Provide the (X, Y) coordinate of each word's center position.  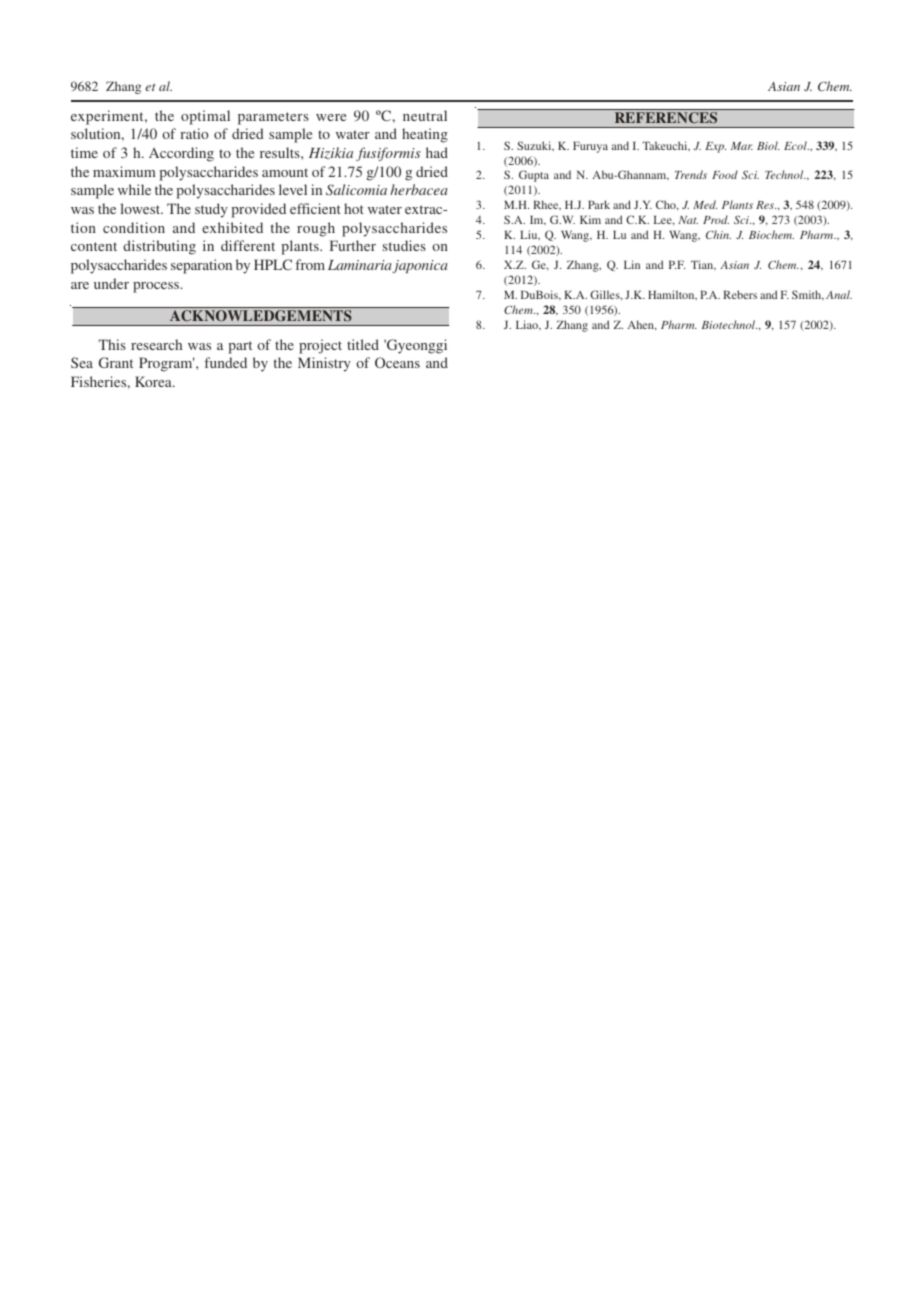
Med (705, 204)
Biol (768, 145)
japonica (420, 266)
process (157, 287)
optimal (205, 117)
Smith (808, 295)
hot (354, 208)
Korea (154, 381)
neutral (425, 115)
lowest (141, 208)
